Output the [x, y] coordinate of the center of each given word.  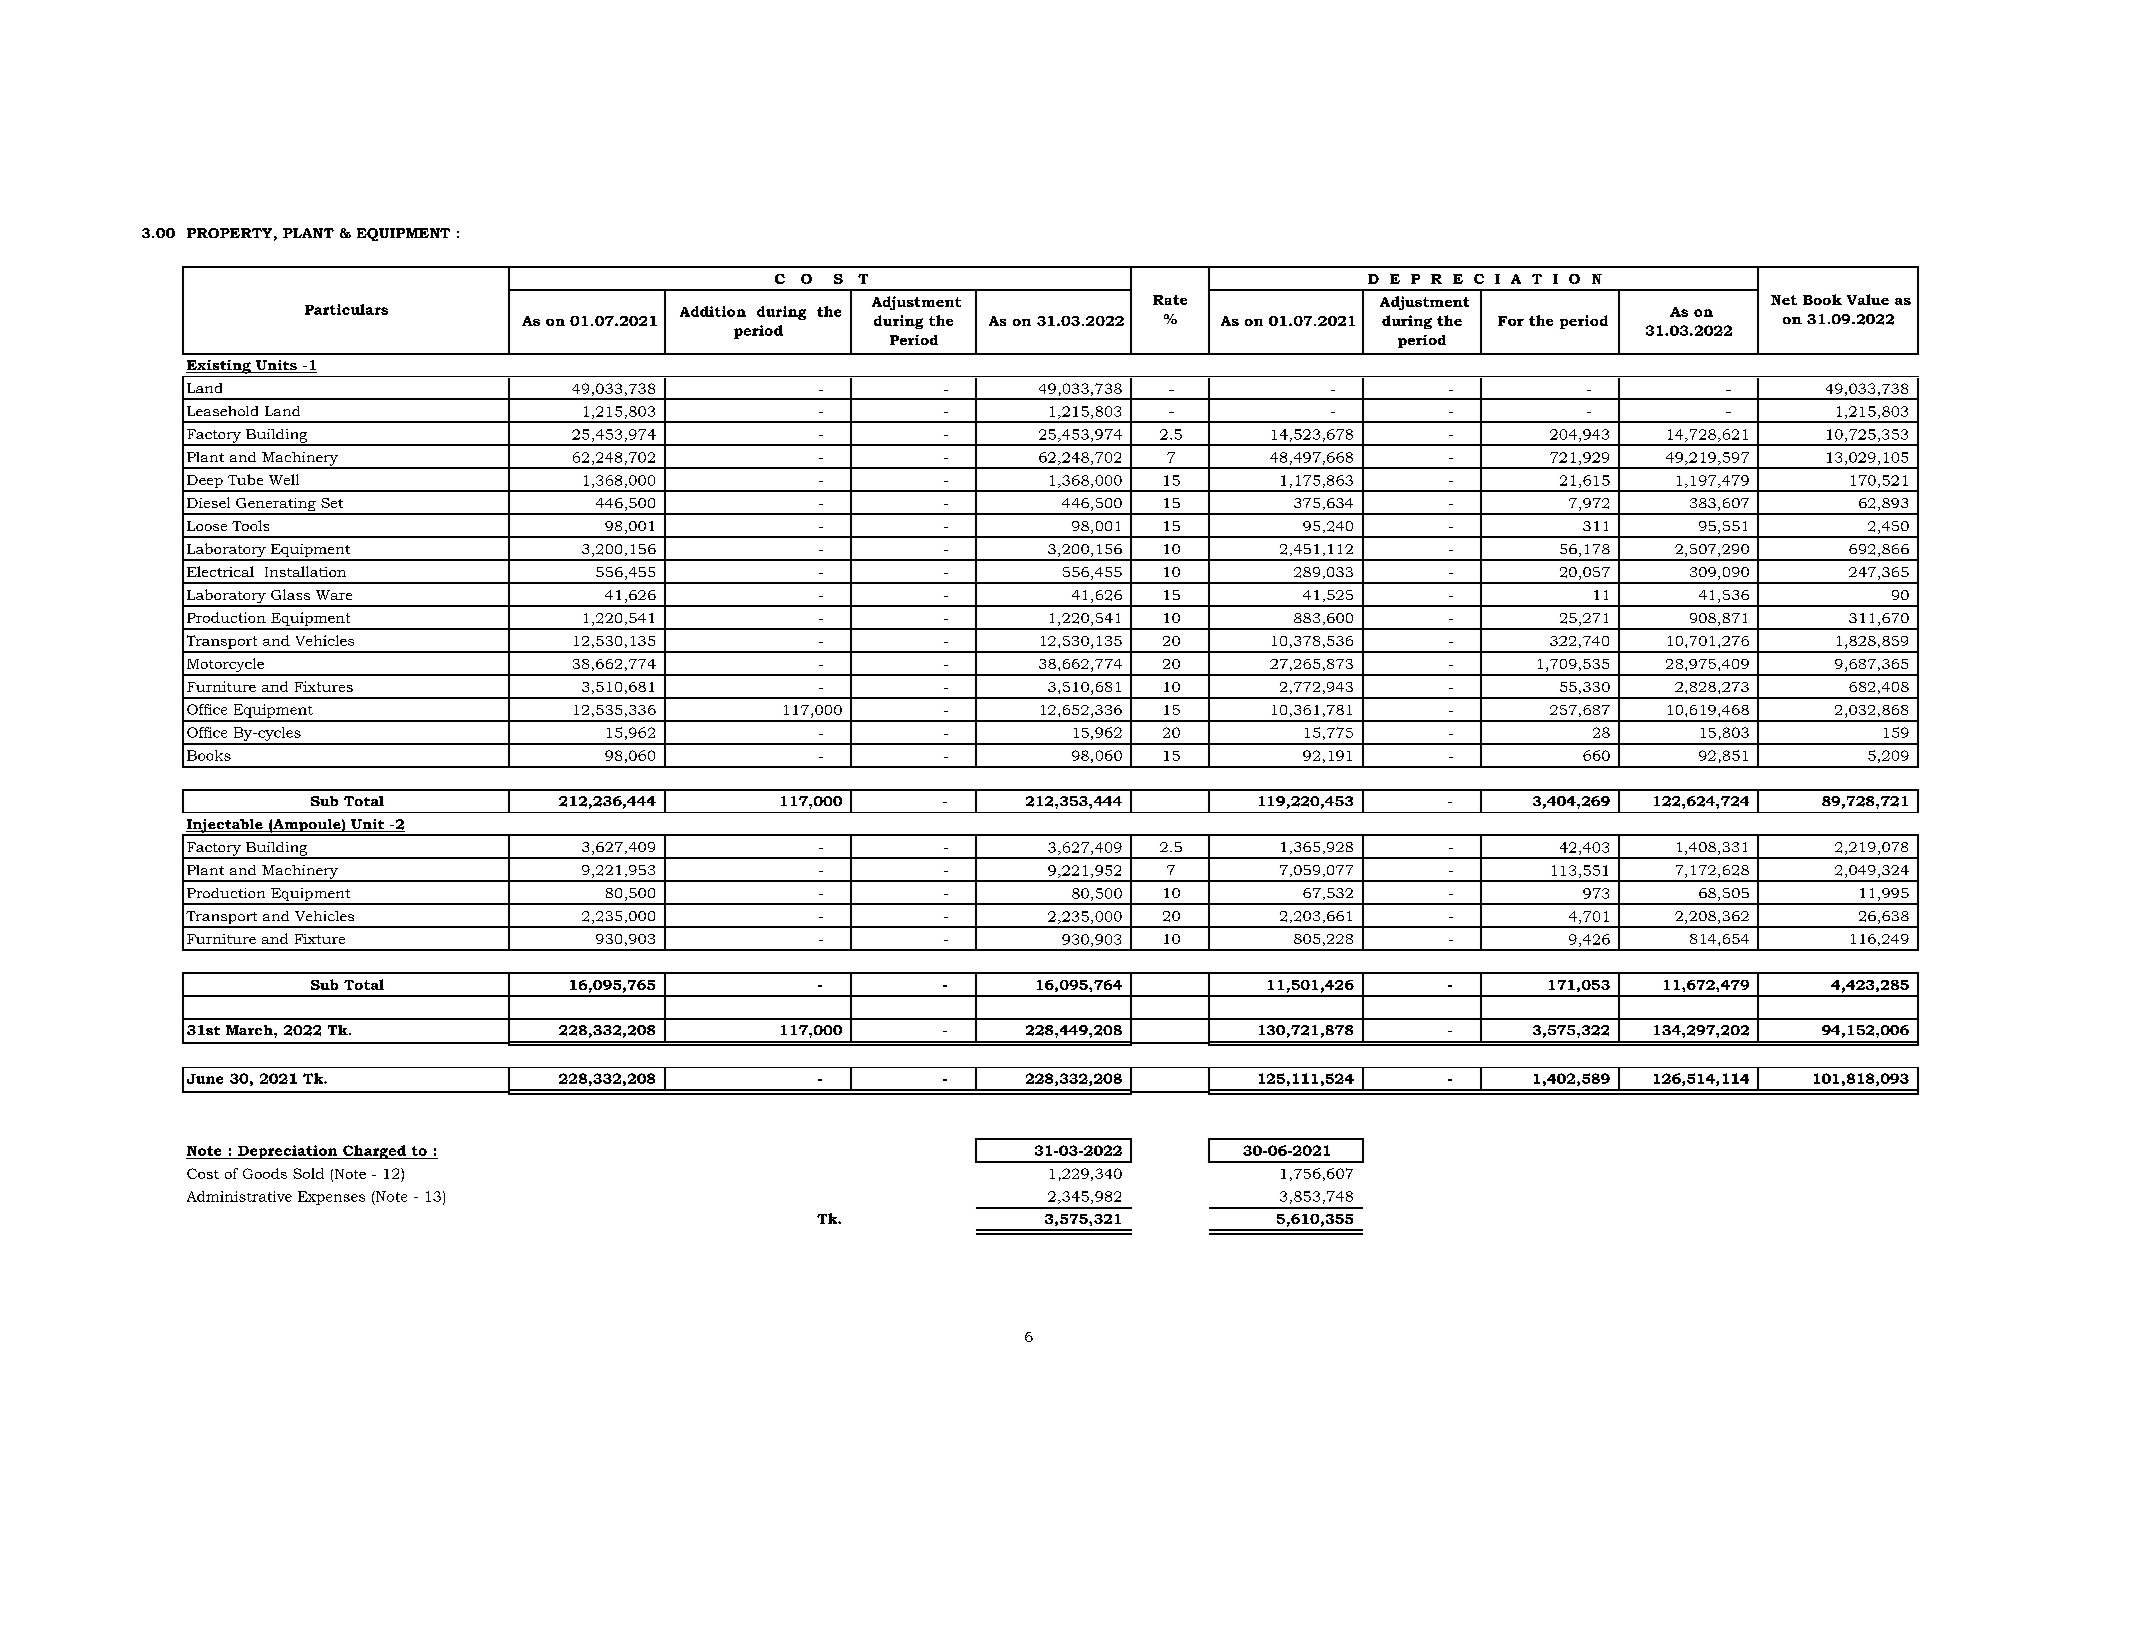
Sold [308, 1173]
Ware [334, 595]
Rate [1170, 300]
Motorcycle [226, 666]
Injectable [225, 827]
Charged [374, 1152]
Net [1784, 300]
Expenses [331, 1198]
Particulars [346, 309]
